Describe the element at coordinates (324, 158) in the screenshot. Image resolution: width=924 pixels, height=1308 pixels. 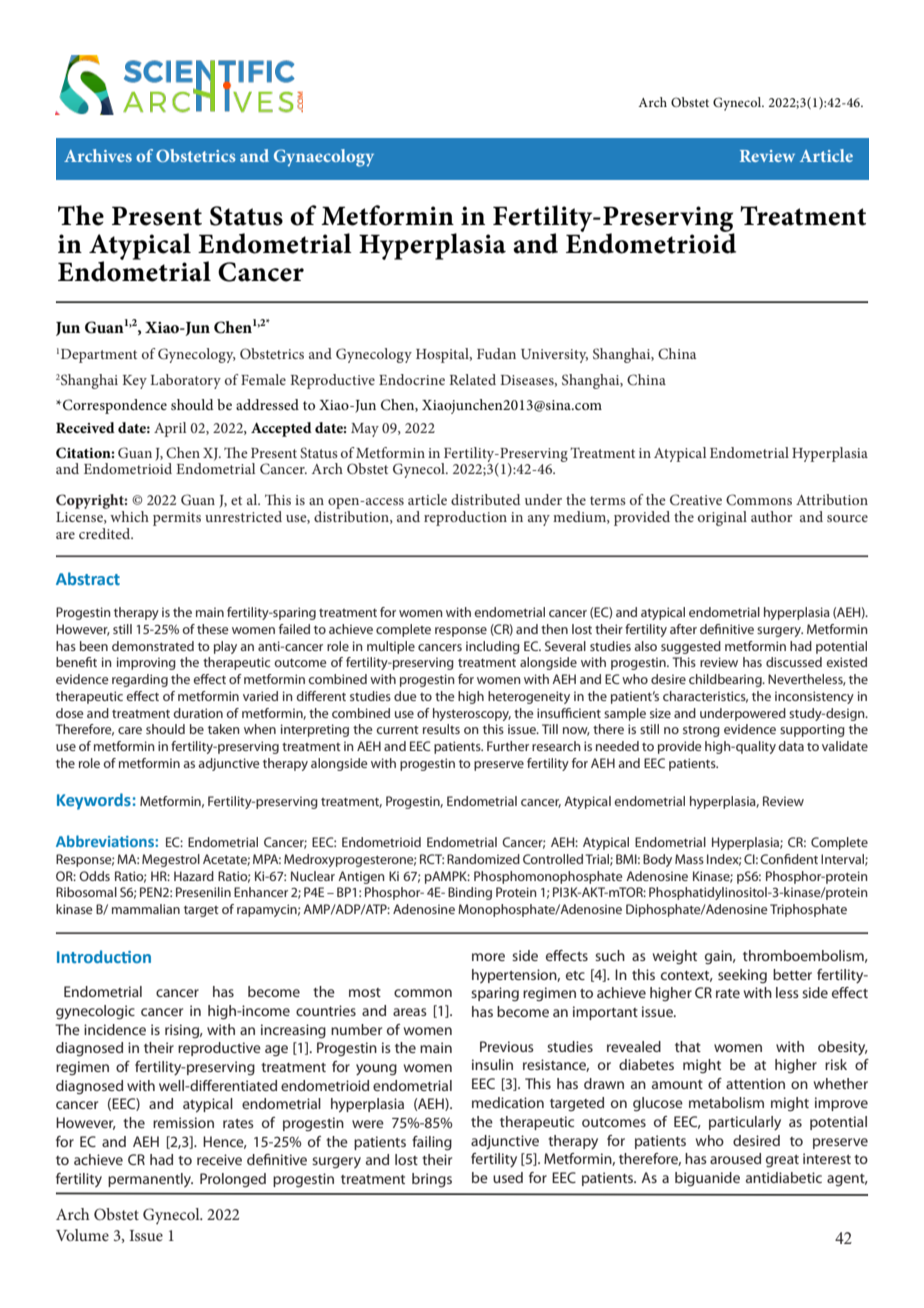
I see `Gynaecology` at that location.
